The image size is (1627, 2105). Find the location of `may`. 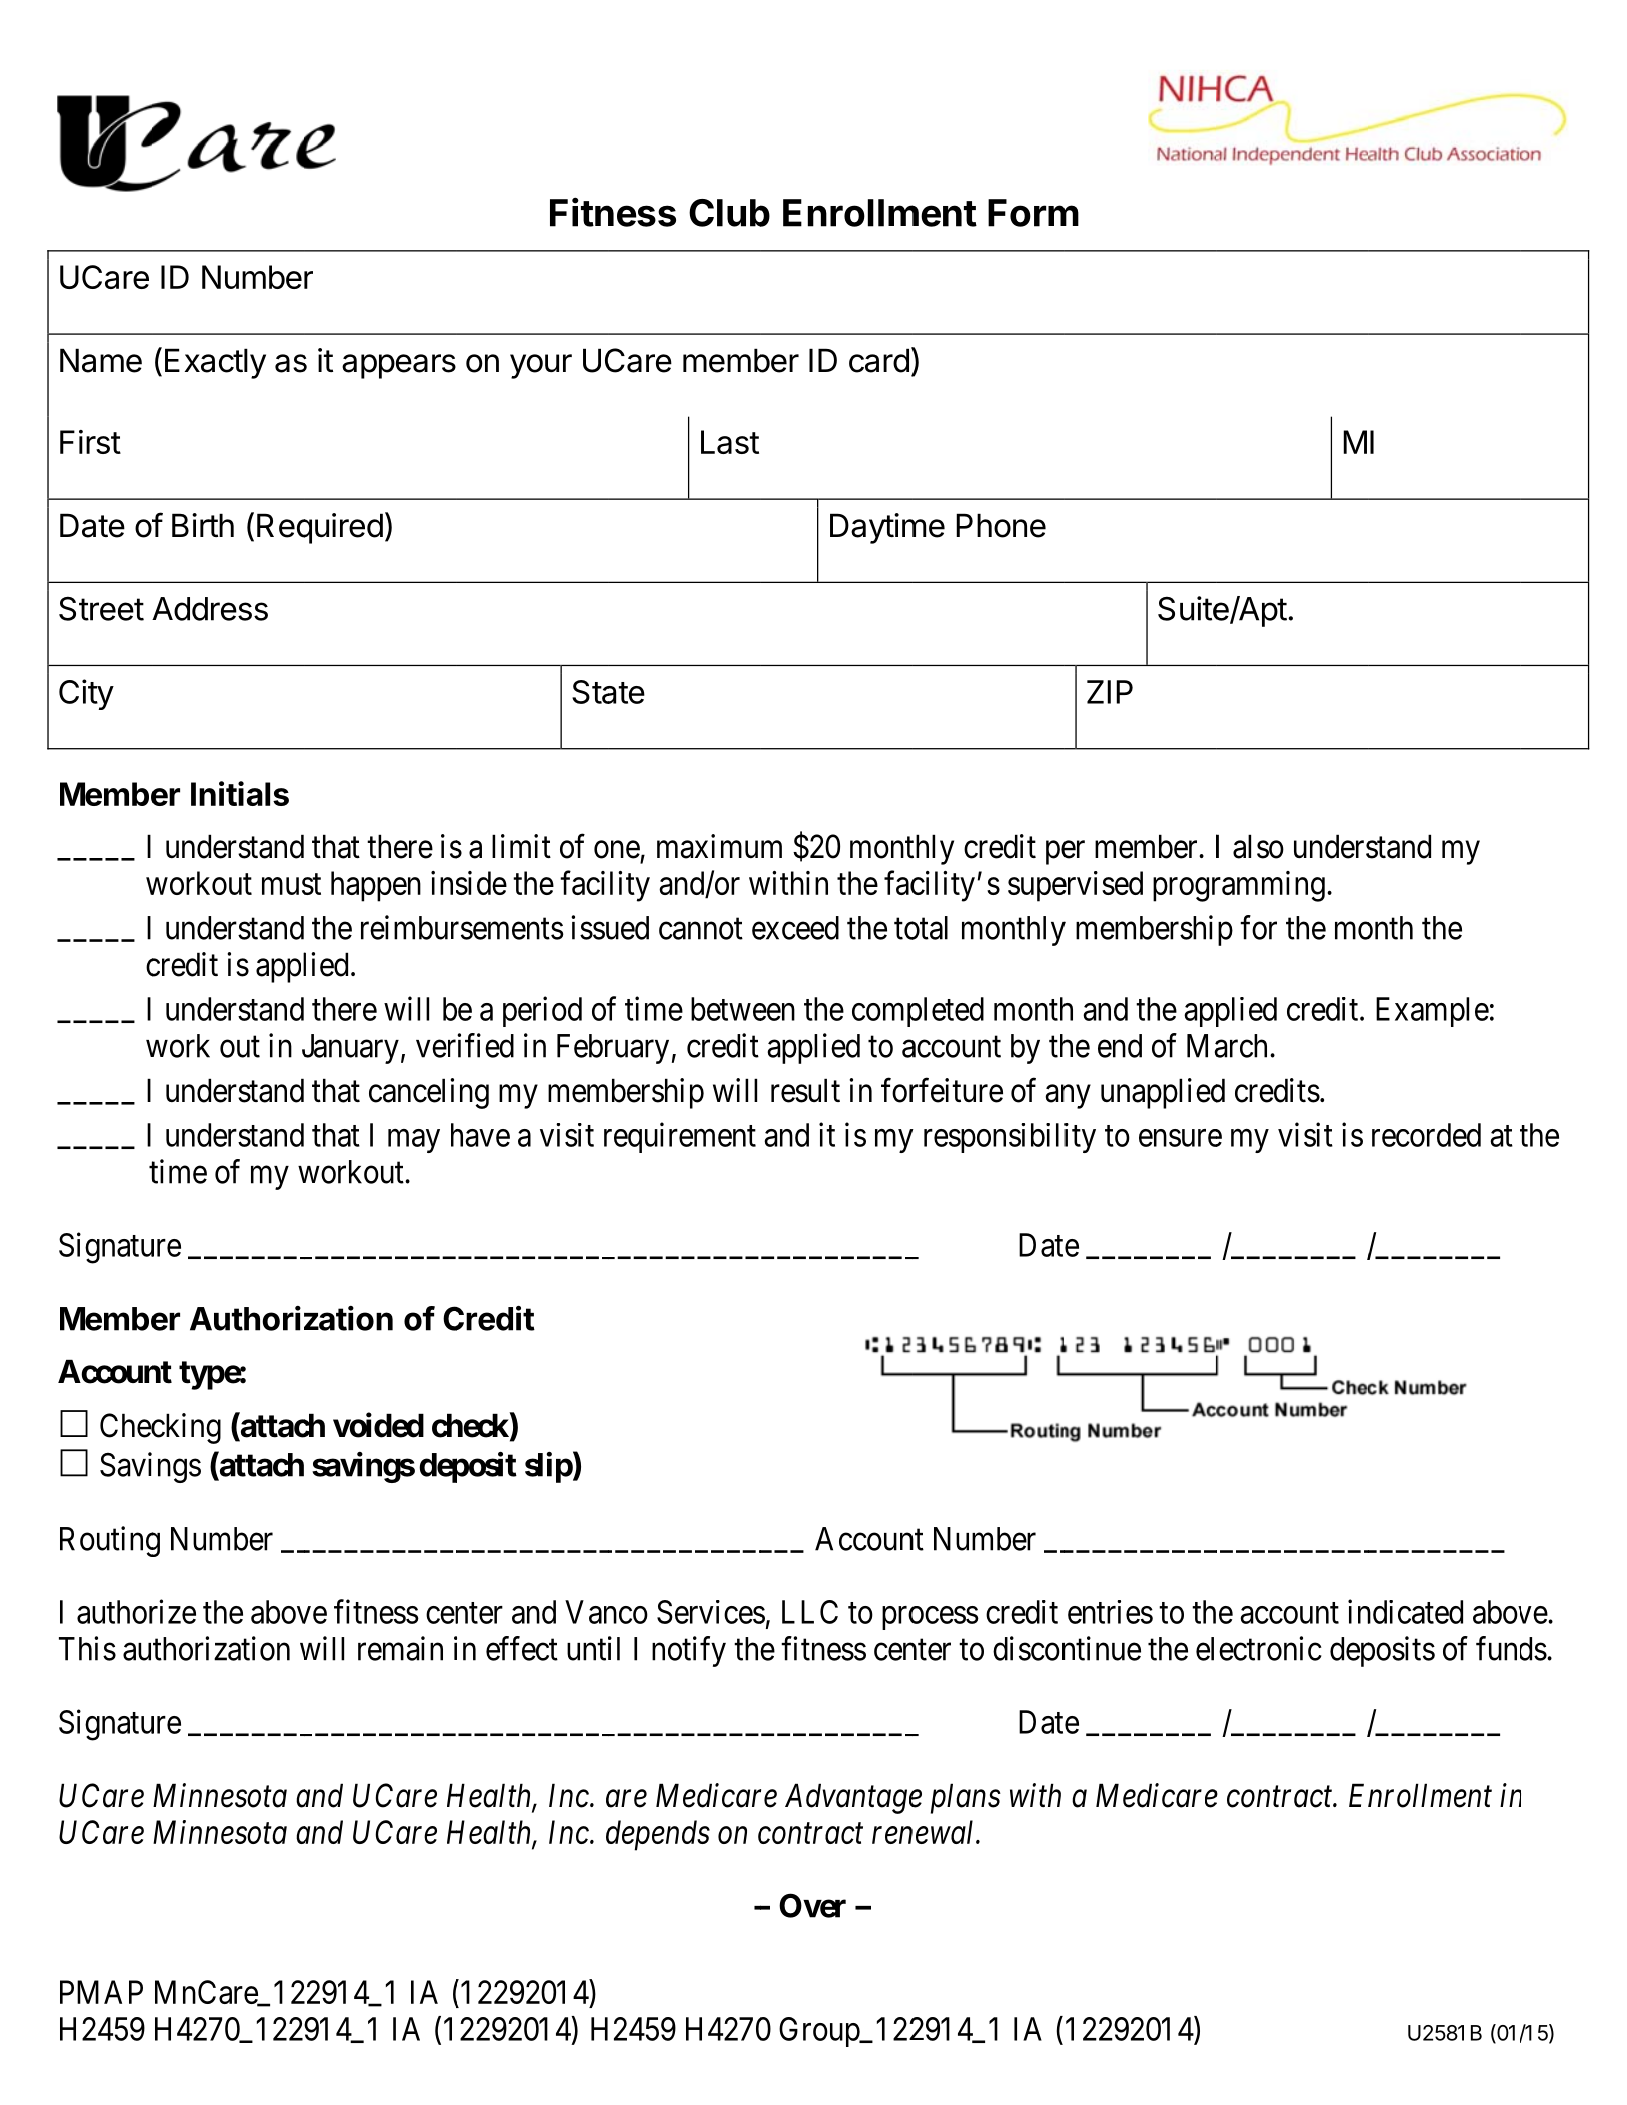

may is located at coordinates (414, 1141).
